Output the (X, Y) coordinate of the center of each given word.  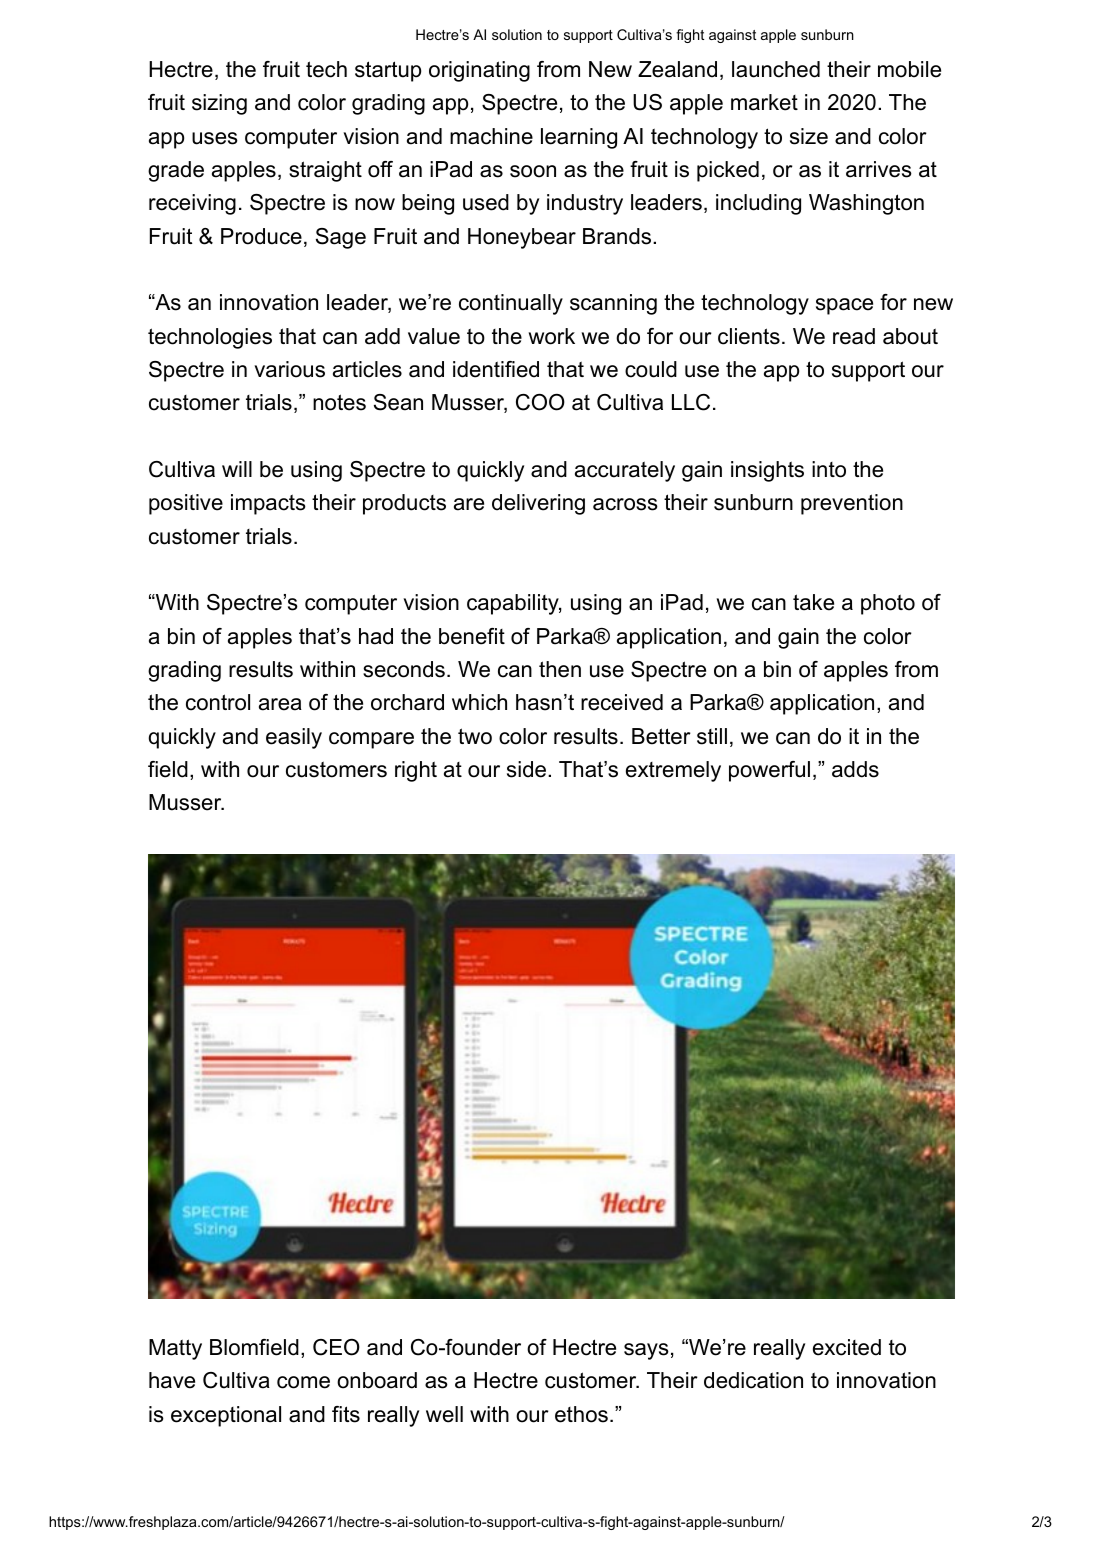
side (526, 769)
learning (579, 138)
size (809, 136)
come (303, 1382)
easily (294, 738)
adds (855, 769)
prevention (852, 504)
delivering (538, 504)
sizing (219, 104)
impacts (268, 504)
